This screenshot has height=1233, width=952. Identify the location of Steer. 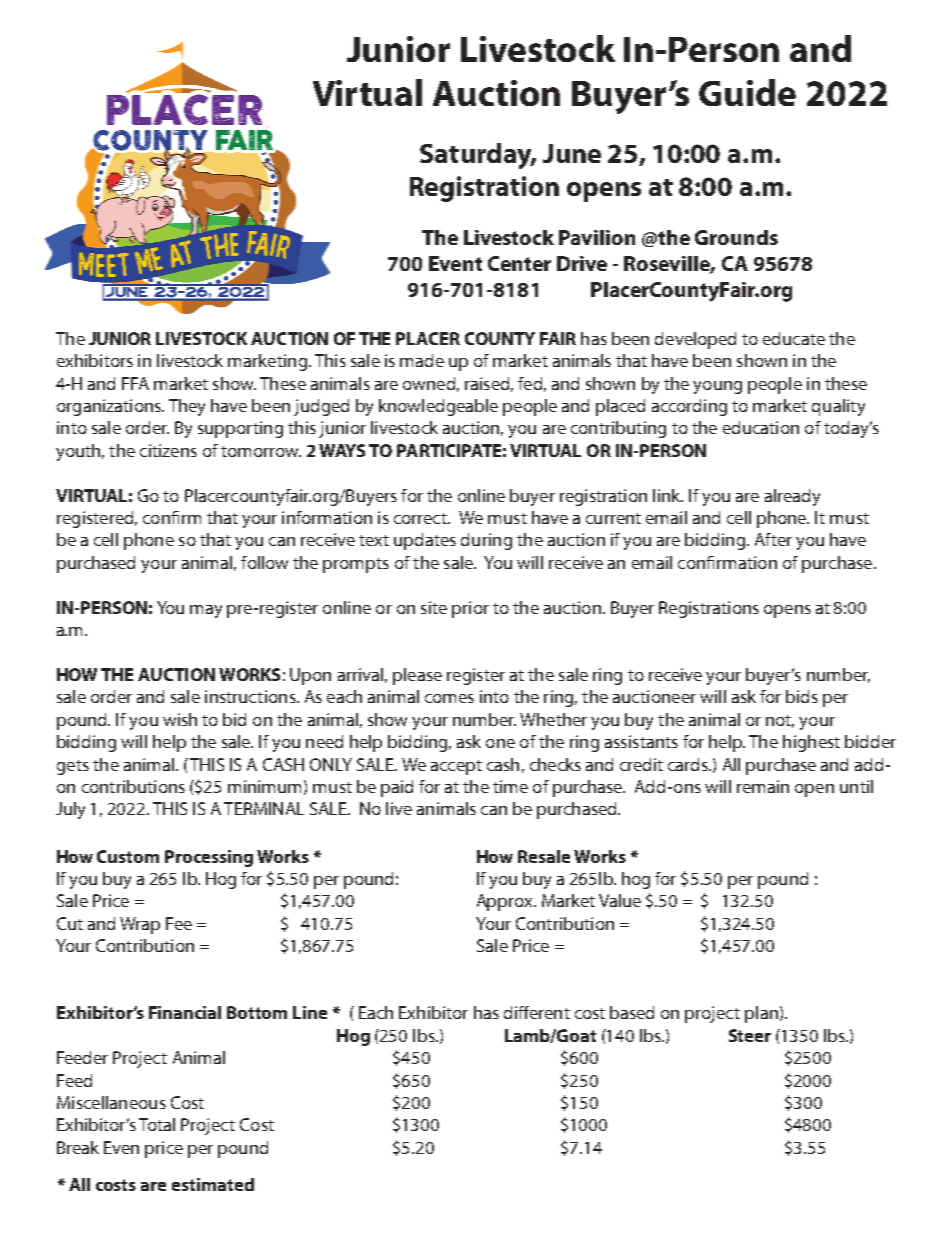
(750, 1035).
